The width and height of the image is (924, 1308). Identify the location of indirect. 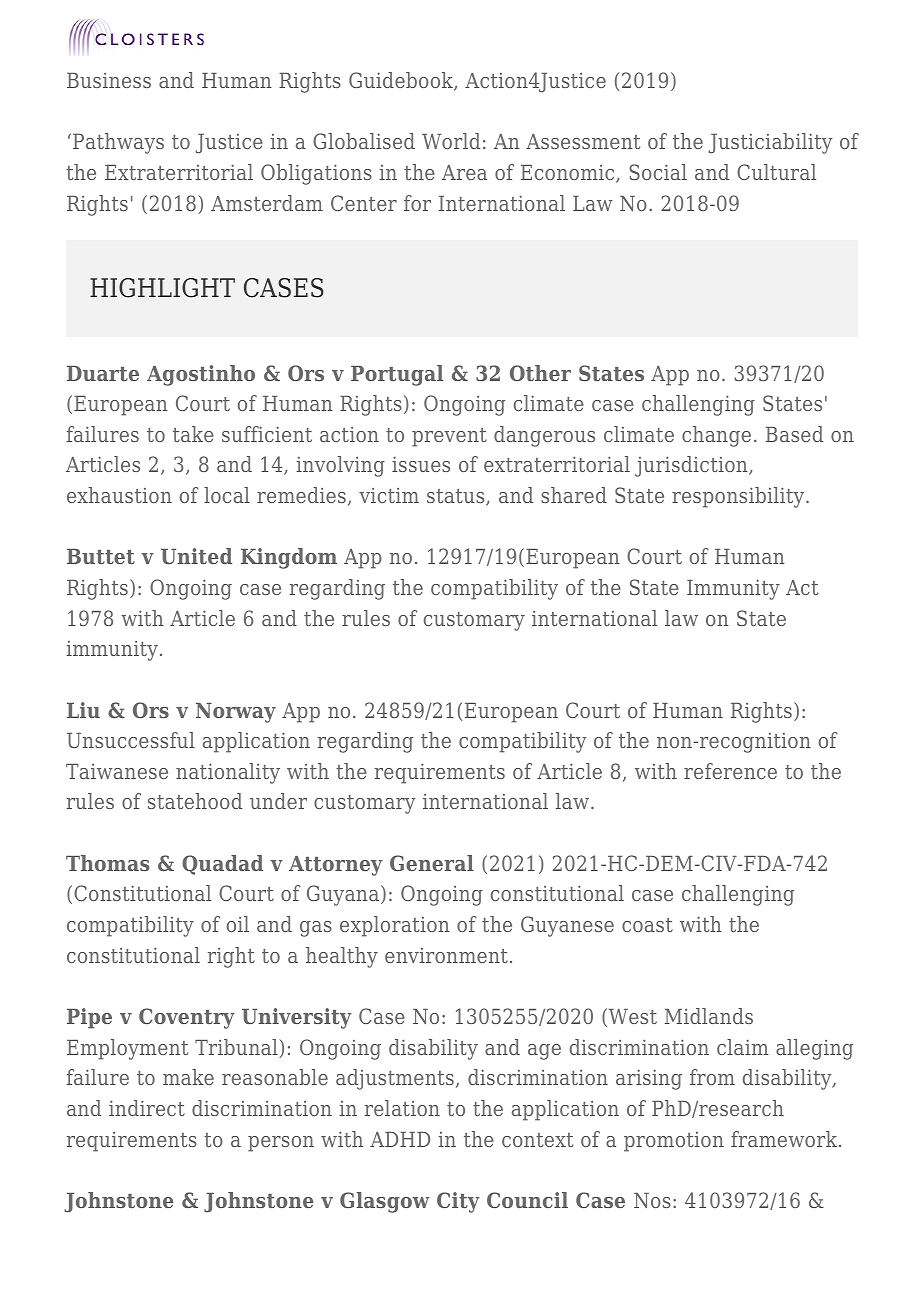
(147, 1108).
